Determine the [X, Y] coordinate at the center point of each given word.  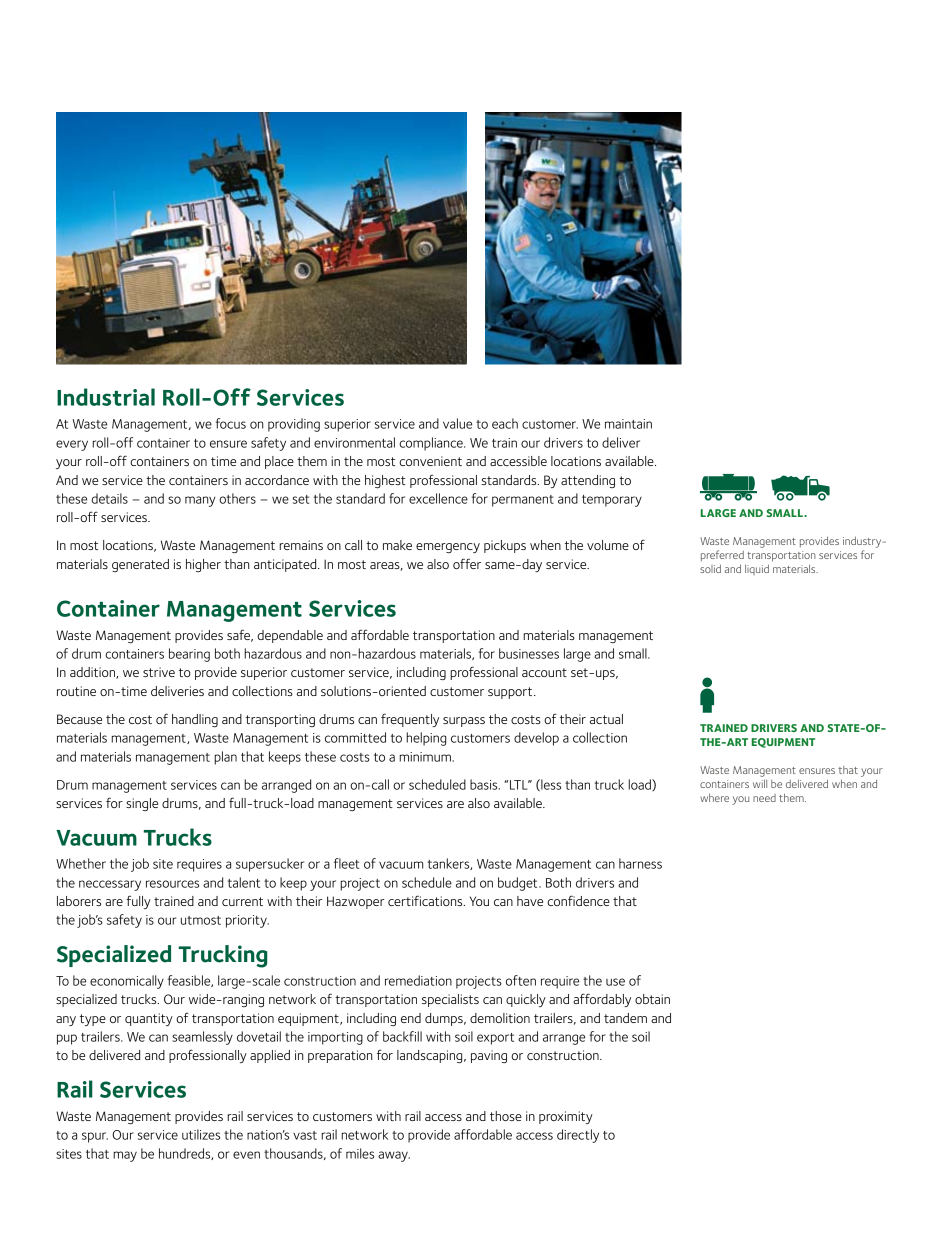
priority [247, 921]
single [142, 804]
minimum [426, 757]
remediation [418, 980]
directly [578, 1136]
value [457, 423]
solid [710, 568]
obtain [652, 999]
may [125, 1156]
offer [467, 563]
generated [140, 565]
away [394, 1156]
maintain [628, 424]
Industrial [106, 397]
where [714, 798]
